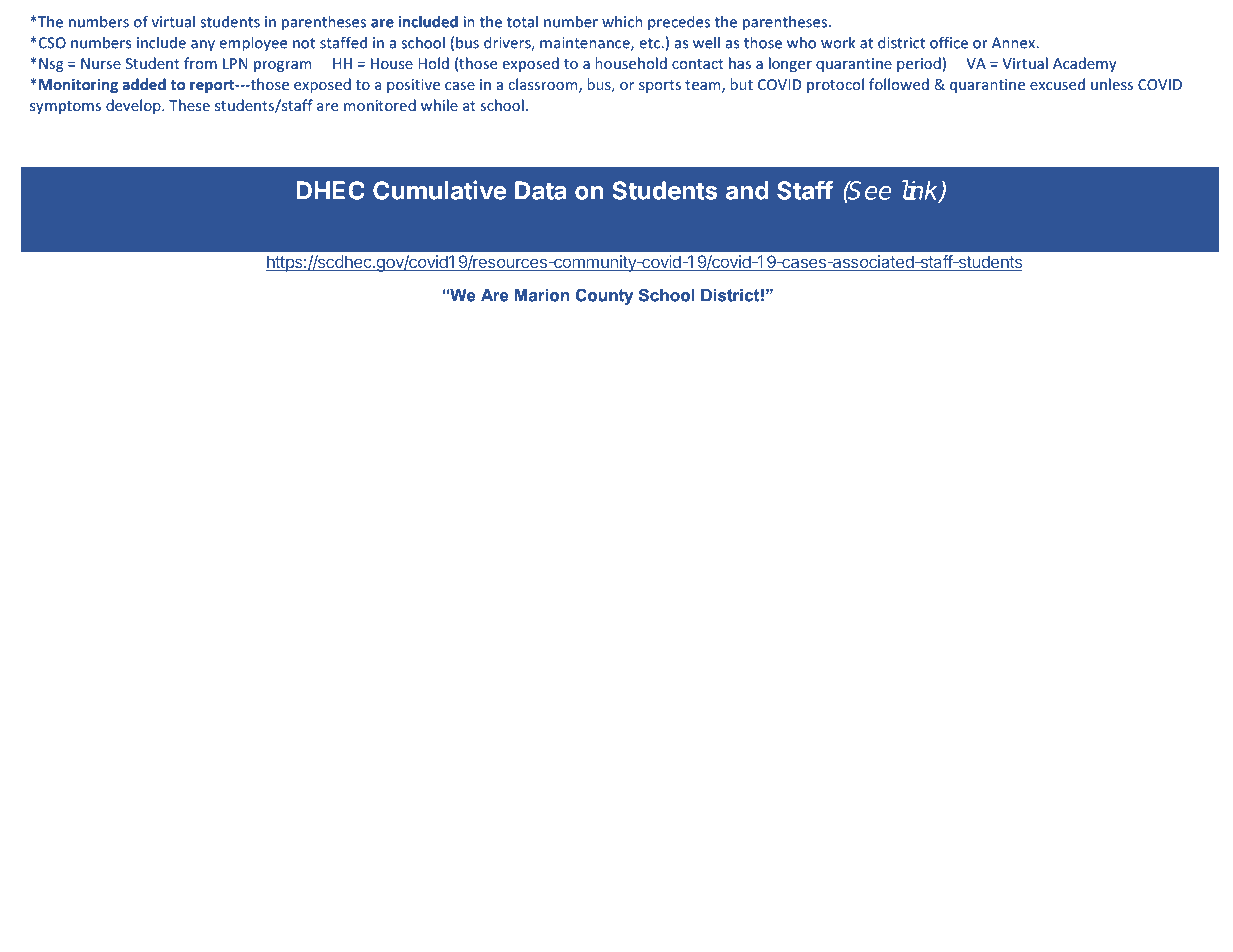  What do you see at coordinates (622, 21) in the page?
I see `which` at bounding box center [622, 21].
